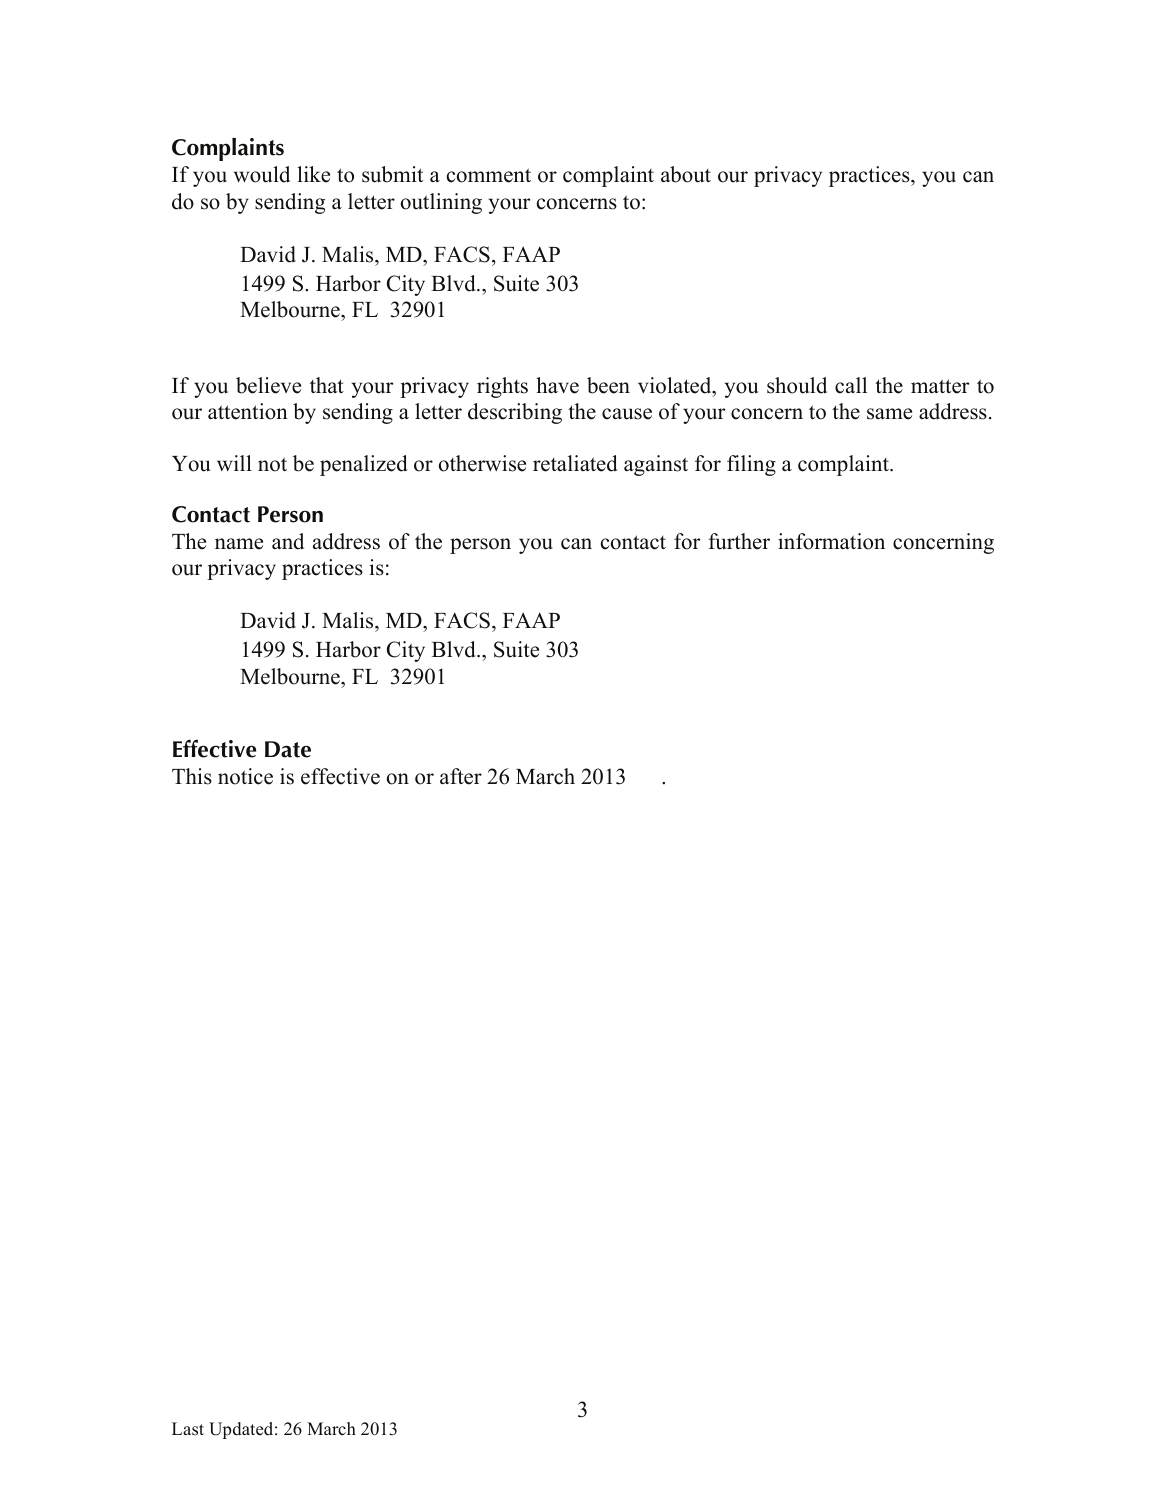 This document has height=1509, width=1166. I want to click on filing, so click(751, 465).
